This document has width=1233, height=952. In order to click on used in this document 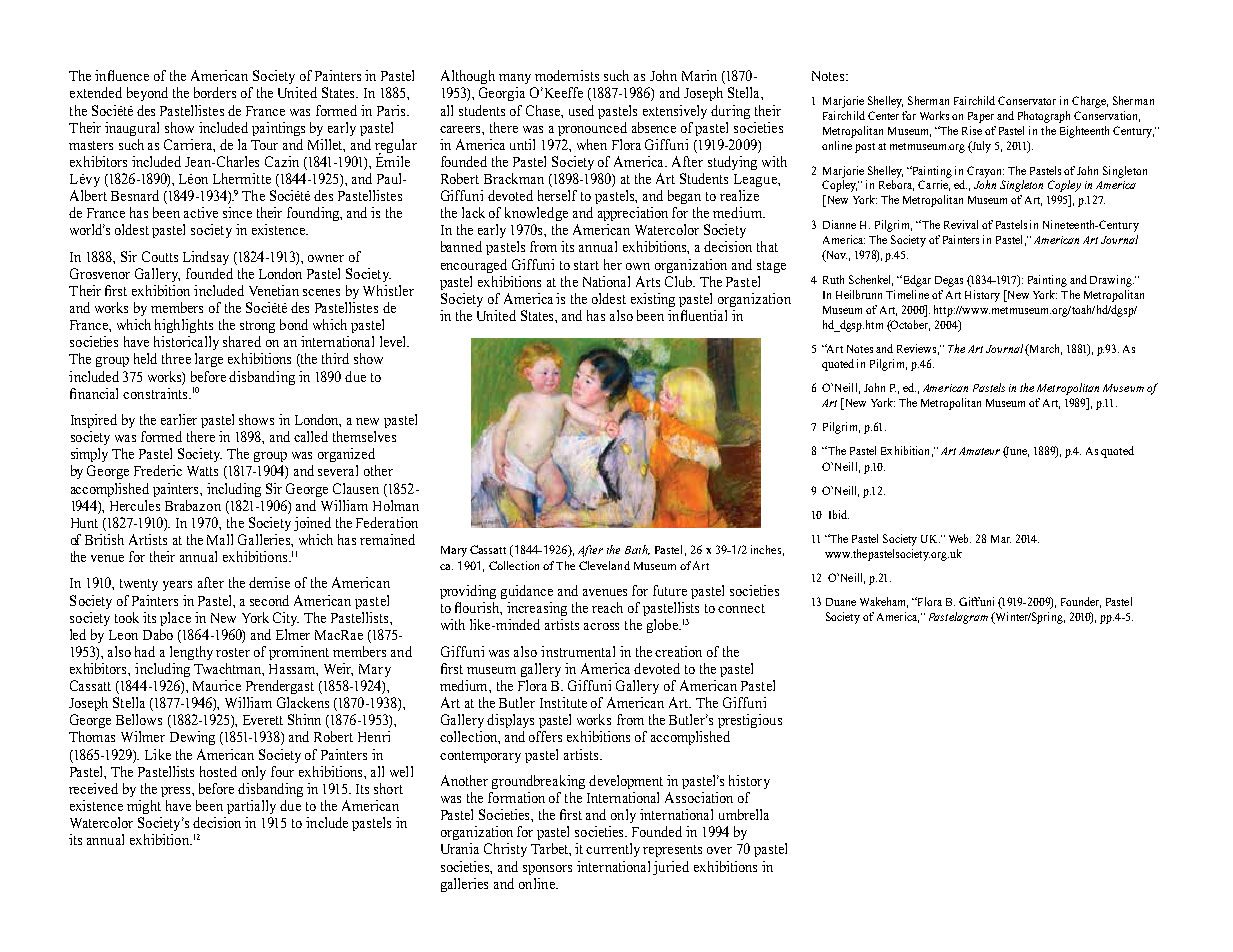, I will do `click(581, 110)`.
